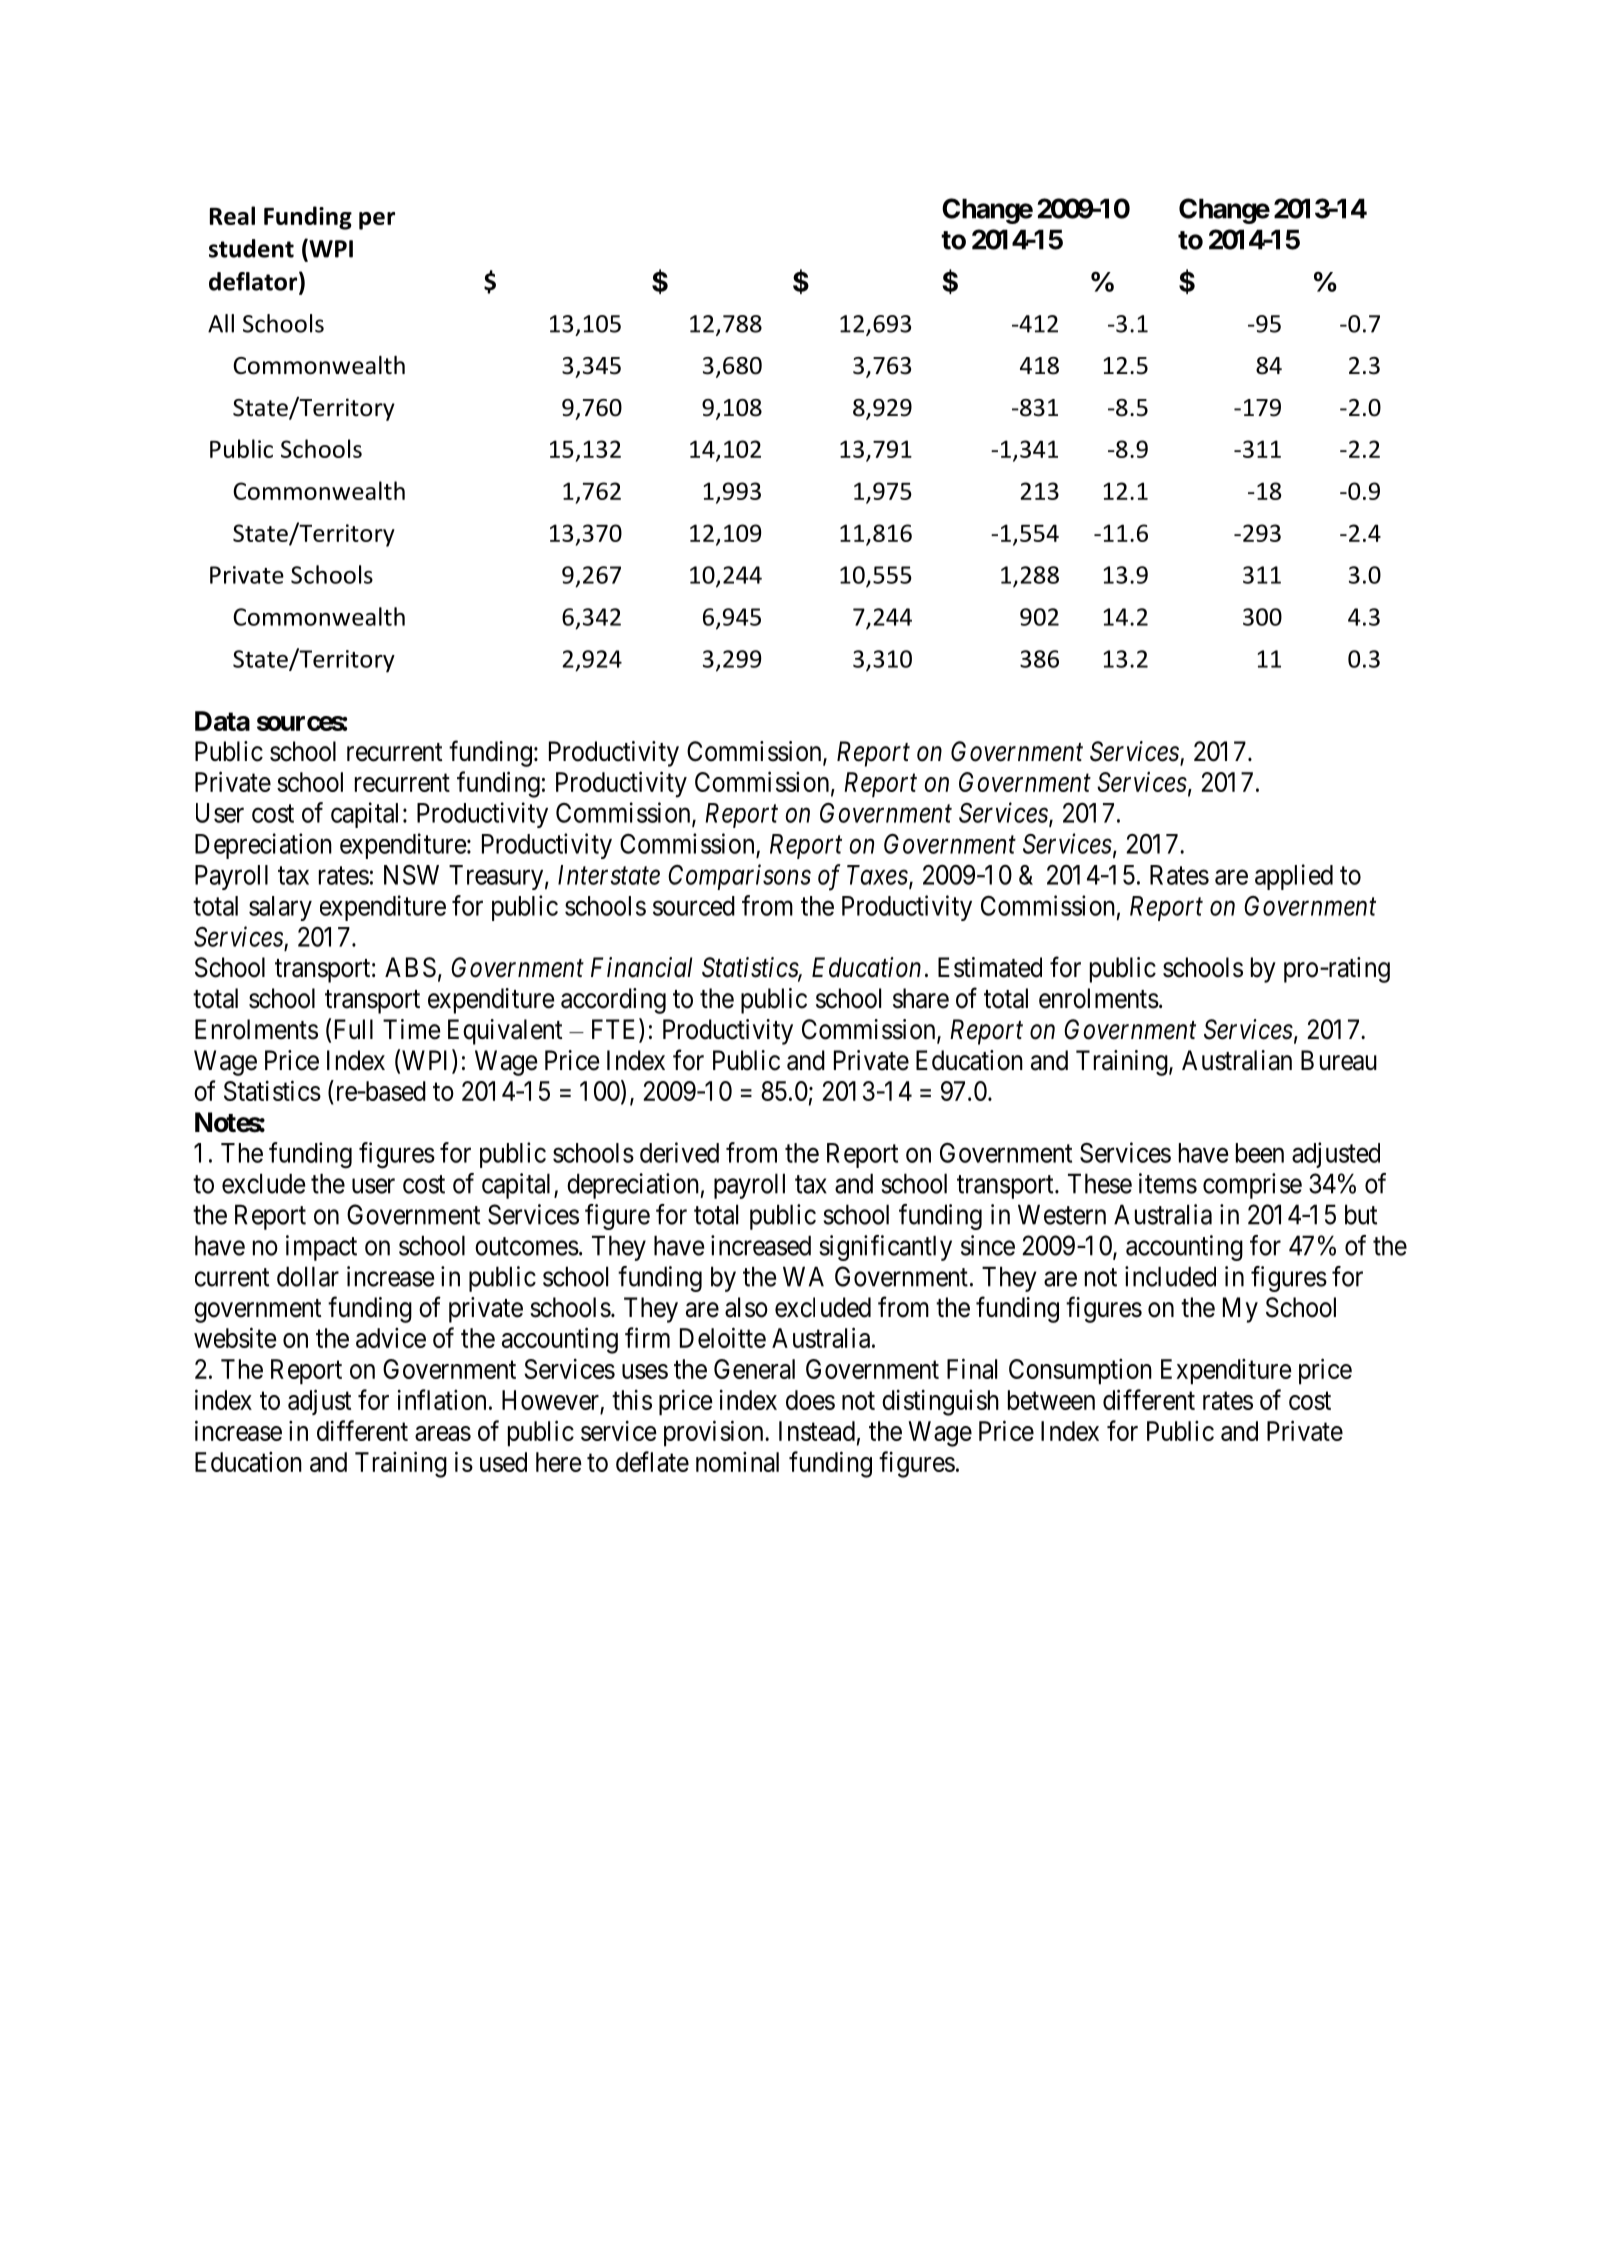 The height and width of the document is (2262, 1600). I want to click on Consumption, so click(1080, 1372).
